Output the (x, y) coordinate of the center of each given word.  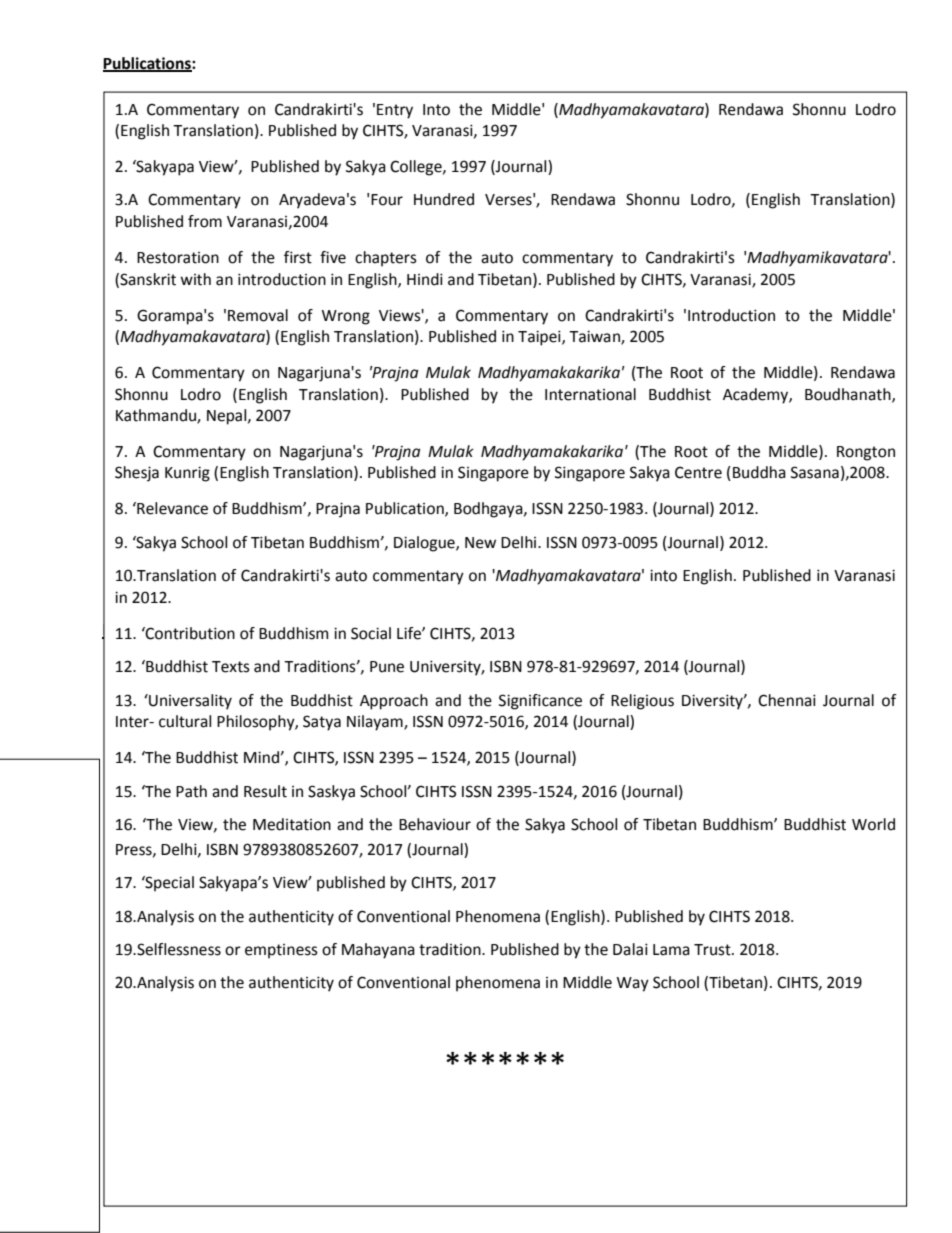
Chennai (787, 700)
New (480, 543)
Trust (713, 950)
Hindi (425, 279)
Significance (540, 702)
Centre (698, 472)
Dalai (630, 949)
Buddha (759, 472)
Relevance (171, 508)
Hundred (444, 199)
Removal (258, 315)
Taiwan (595, 337)
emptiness (281, 951)
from (205, 221)
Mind (261, 757)
